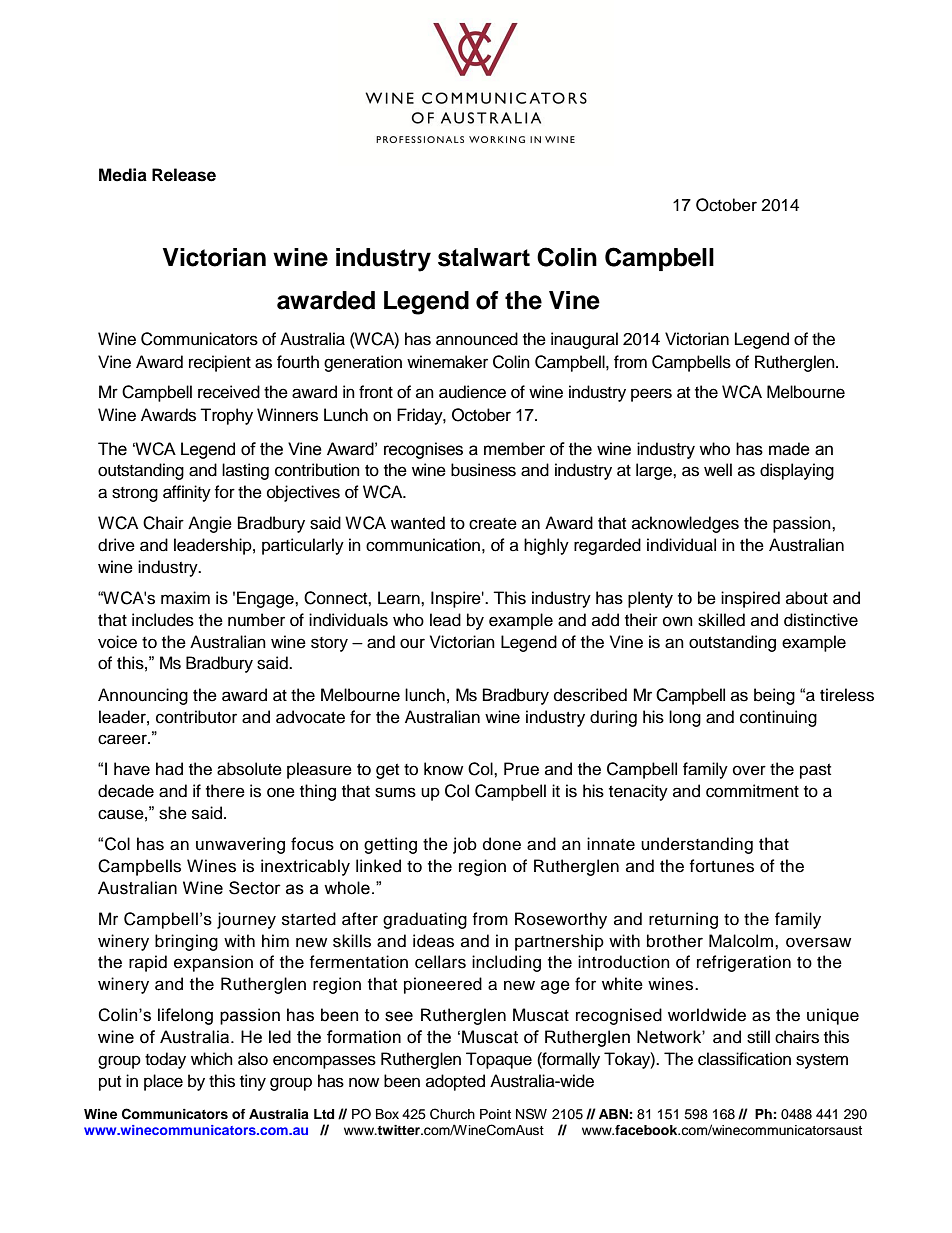  I want to click on classification, so click(744, 1059).
